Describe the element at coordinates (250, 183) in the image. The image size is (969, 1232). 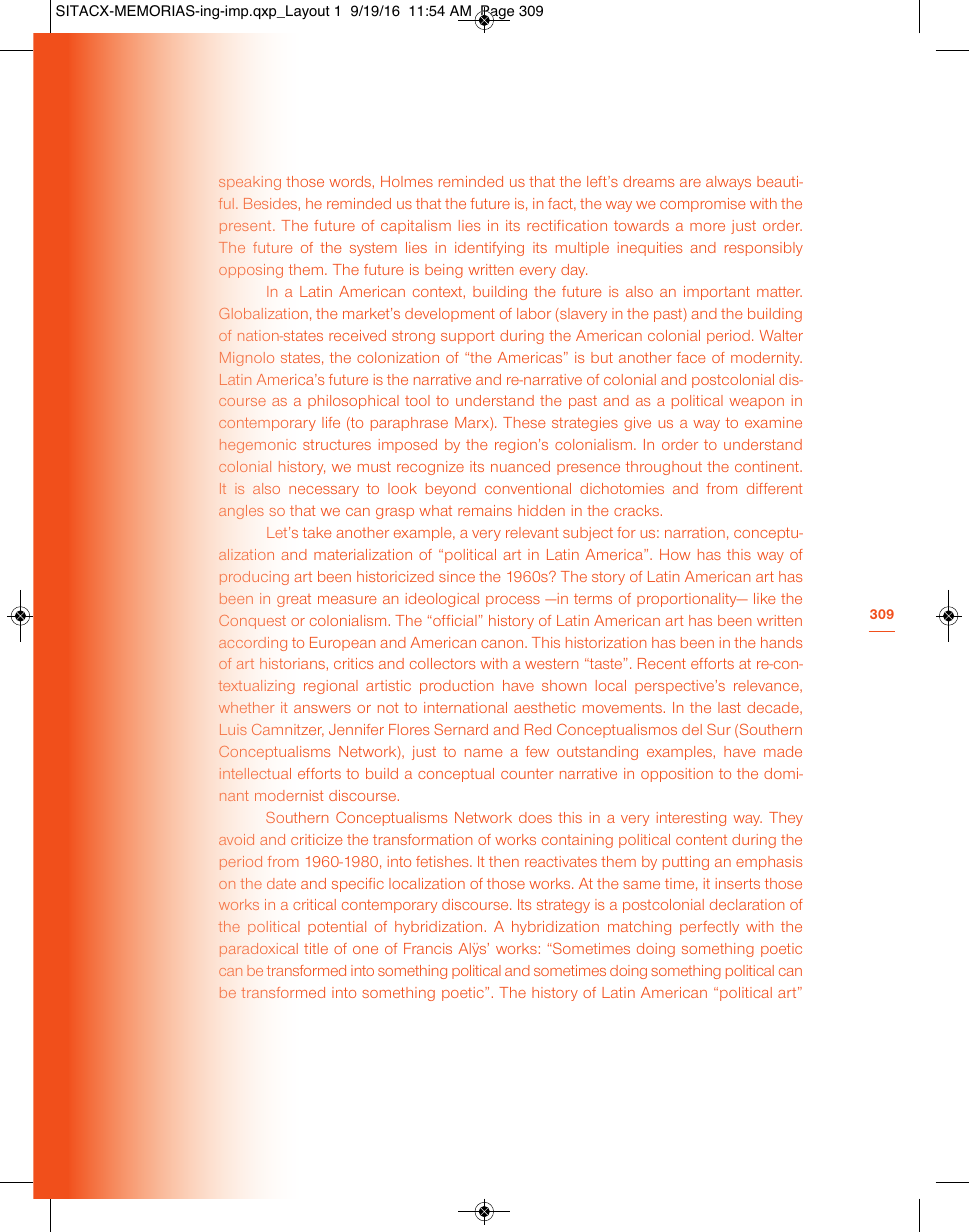
I see `speaking` at that location.
